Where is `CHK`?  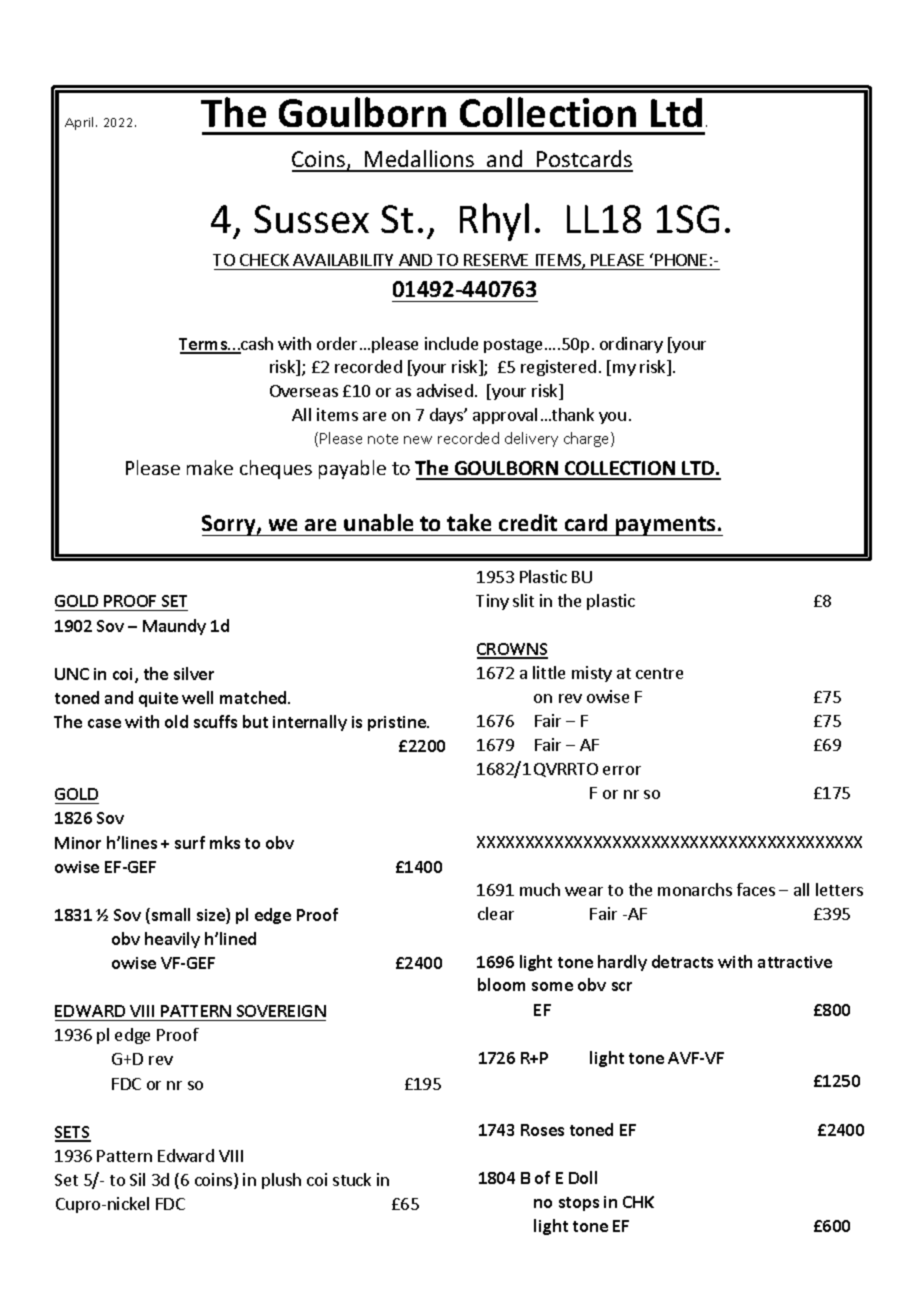
CHK is located at coordinates (638, 1202).
